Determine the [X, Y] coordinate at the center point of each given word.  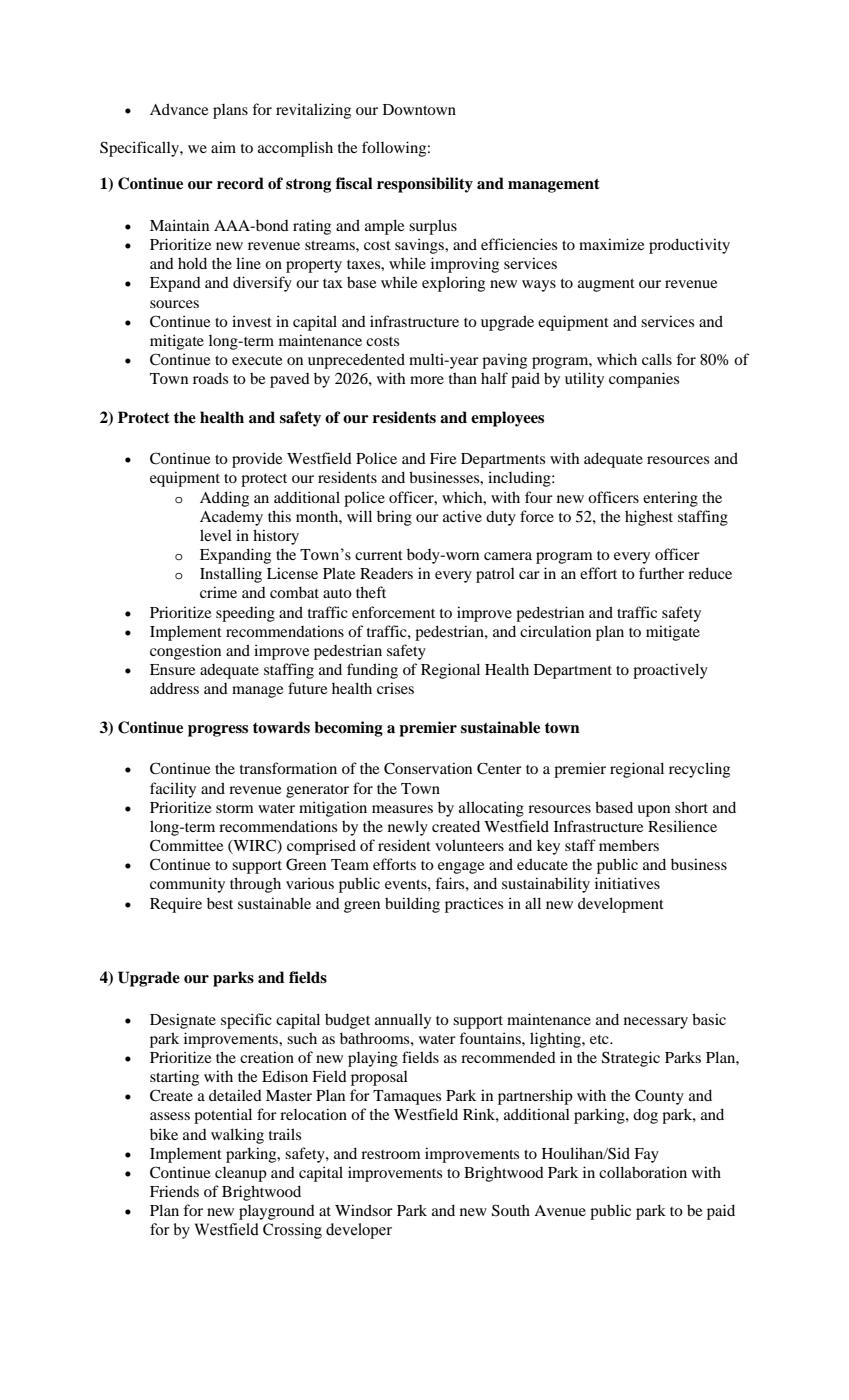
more [427, 380]
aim [223, 147]
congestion [185, 652]
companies [644, 380]
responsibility [425, 185]
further [661, 573]
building [412, 905]
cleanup [241, 1174]
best [220, 903]
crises [395, 688]
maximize [611, 244]
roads [210, 378]
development [621, 905]
